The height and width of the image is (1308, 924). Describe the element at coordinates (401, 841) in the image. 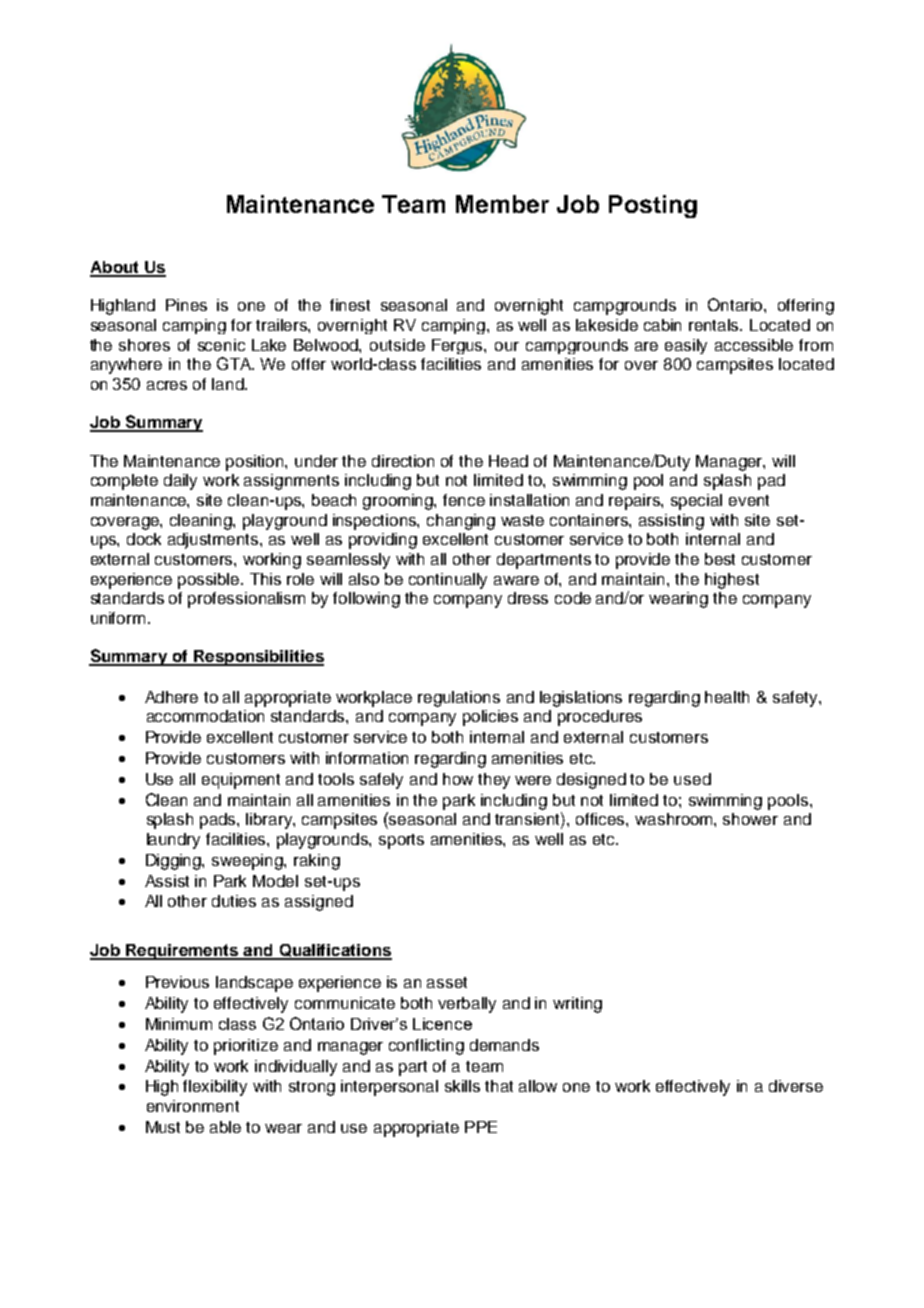

I see `sports` at that location.
